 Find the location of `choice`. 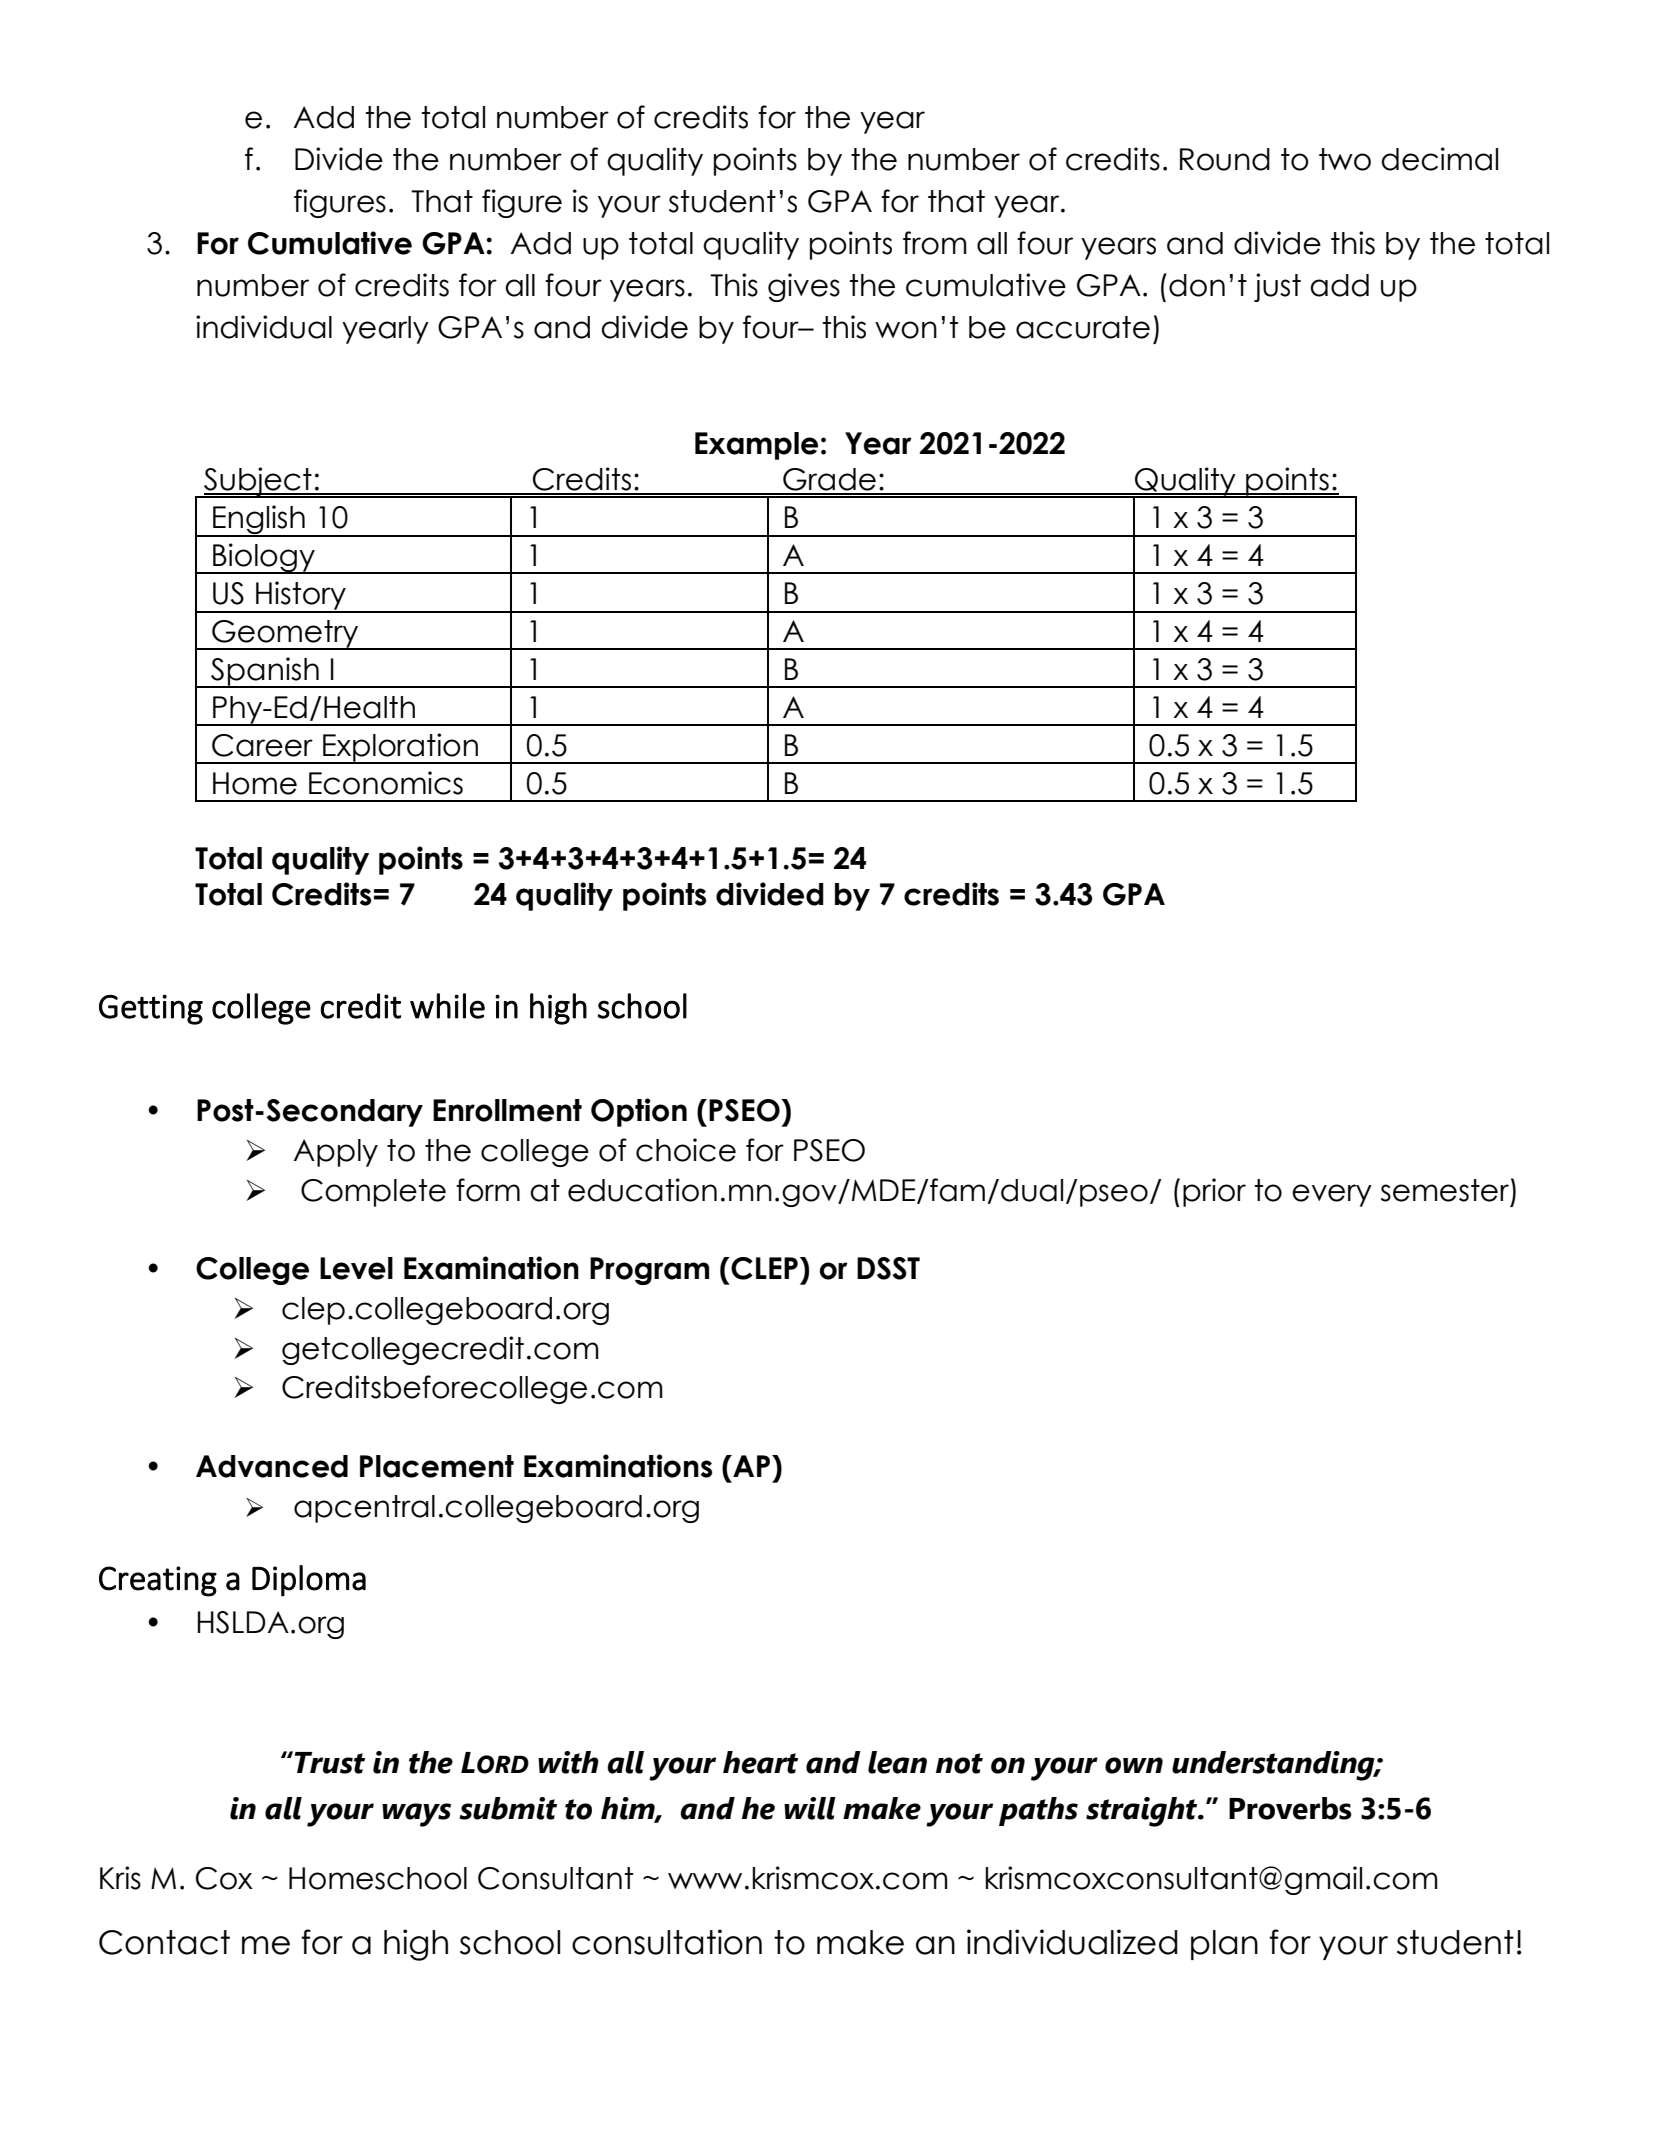

choice is located at coordinates (686, 1150).
